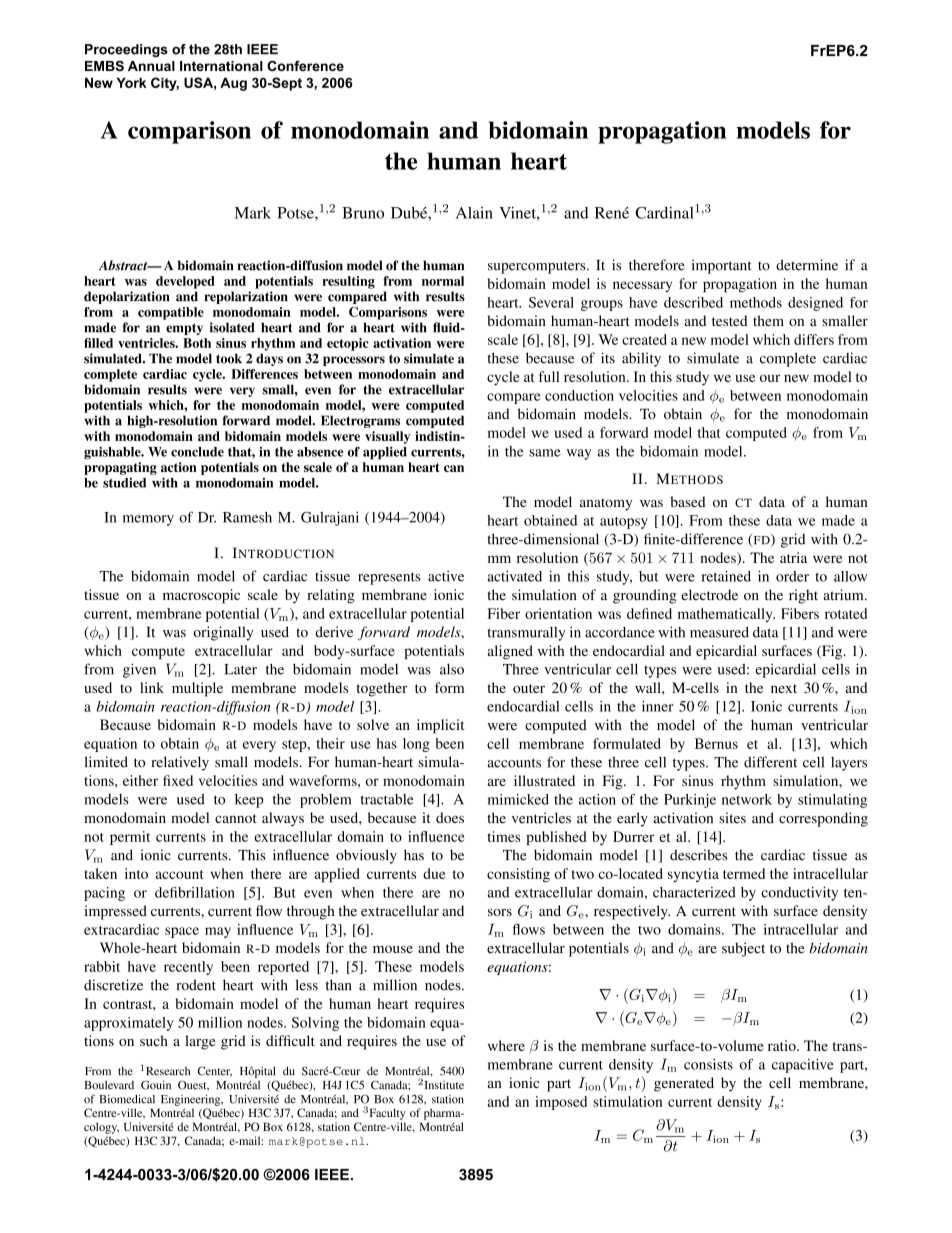  What do you see at coordinates (305, 66) in the screenshot?
I see `Conference` at bounding box center [305, 66].
